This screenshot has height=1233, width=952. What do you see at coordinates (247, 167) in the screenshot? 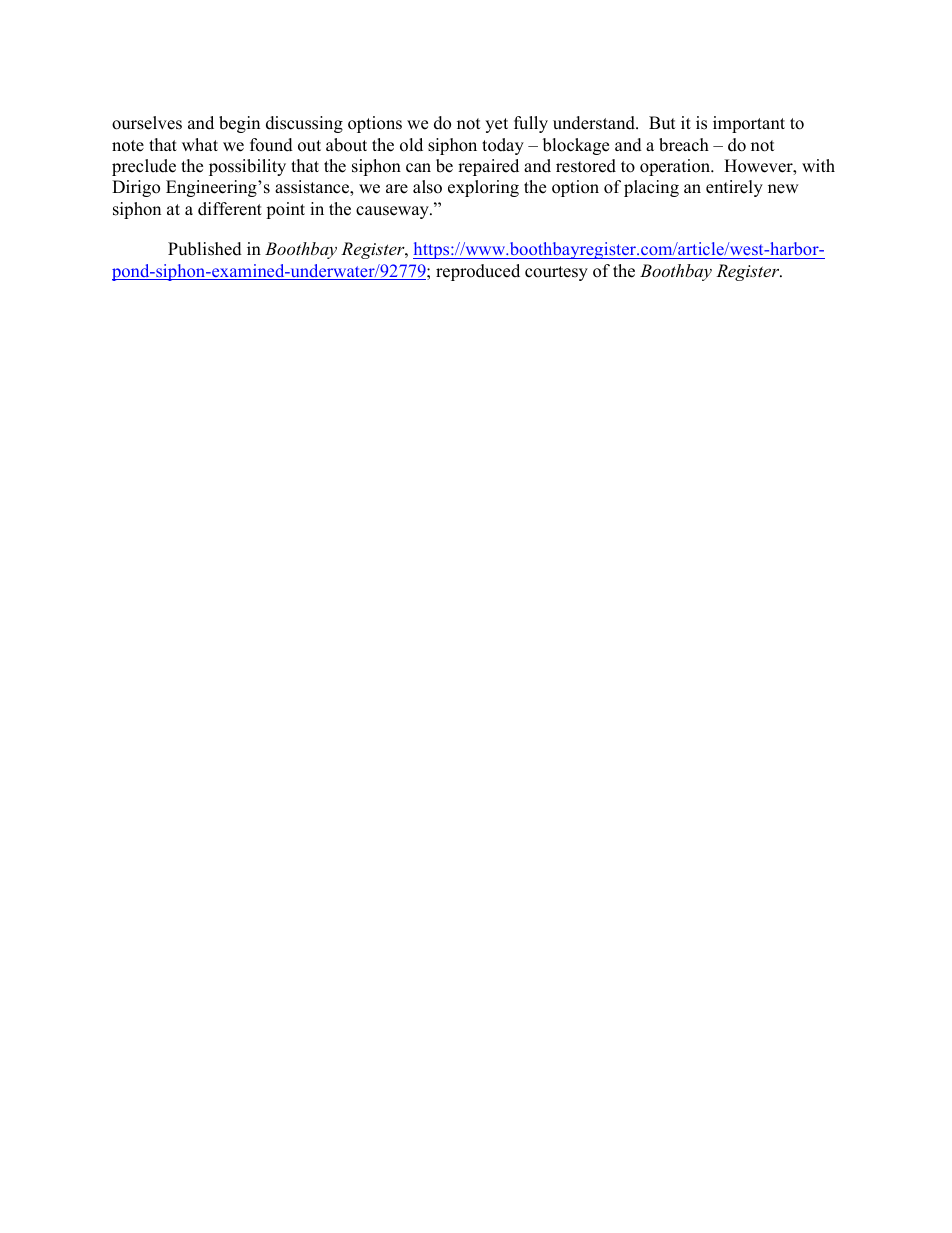
I see `possibility` at bounding box center [247, 167].
